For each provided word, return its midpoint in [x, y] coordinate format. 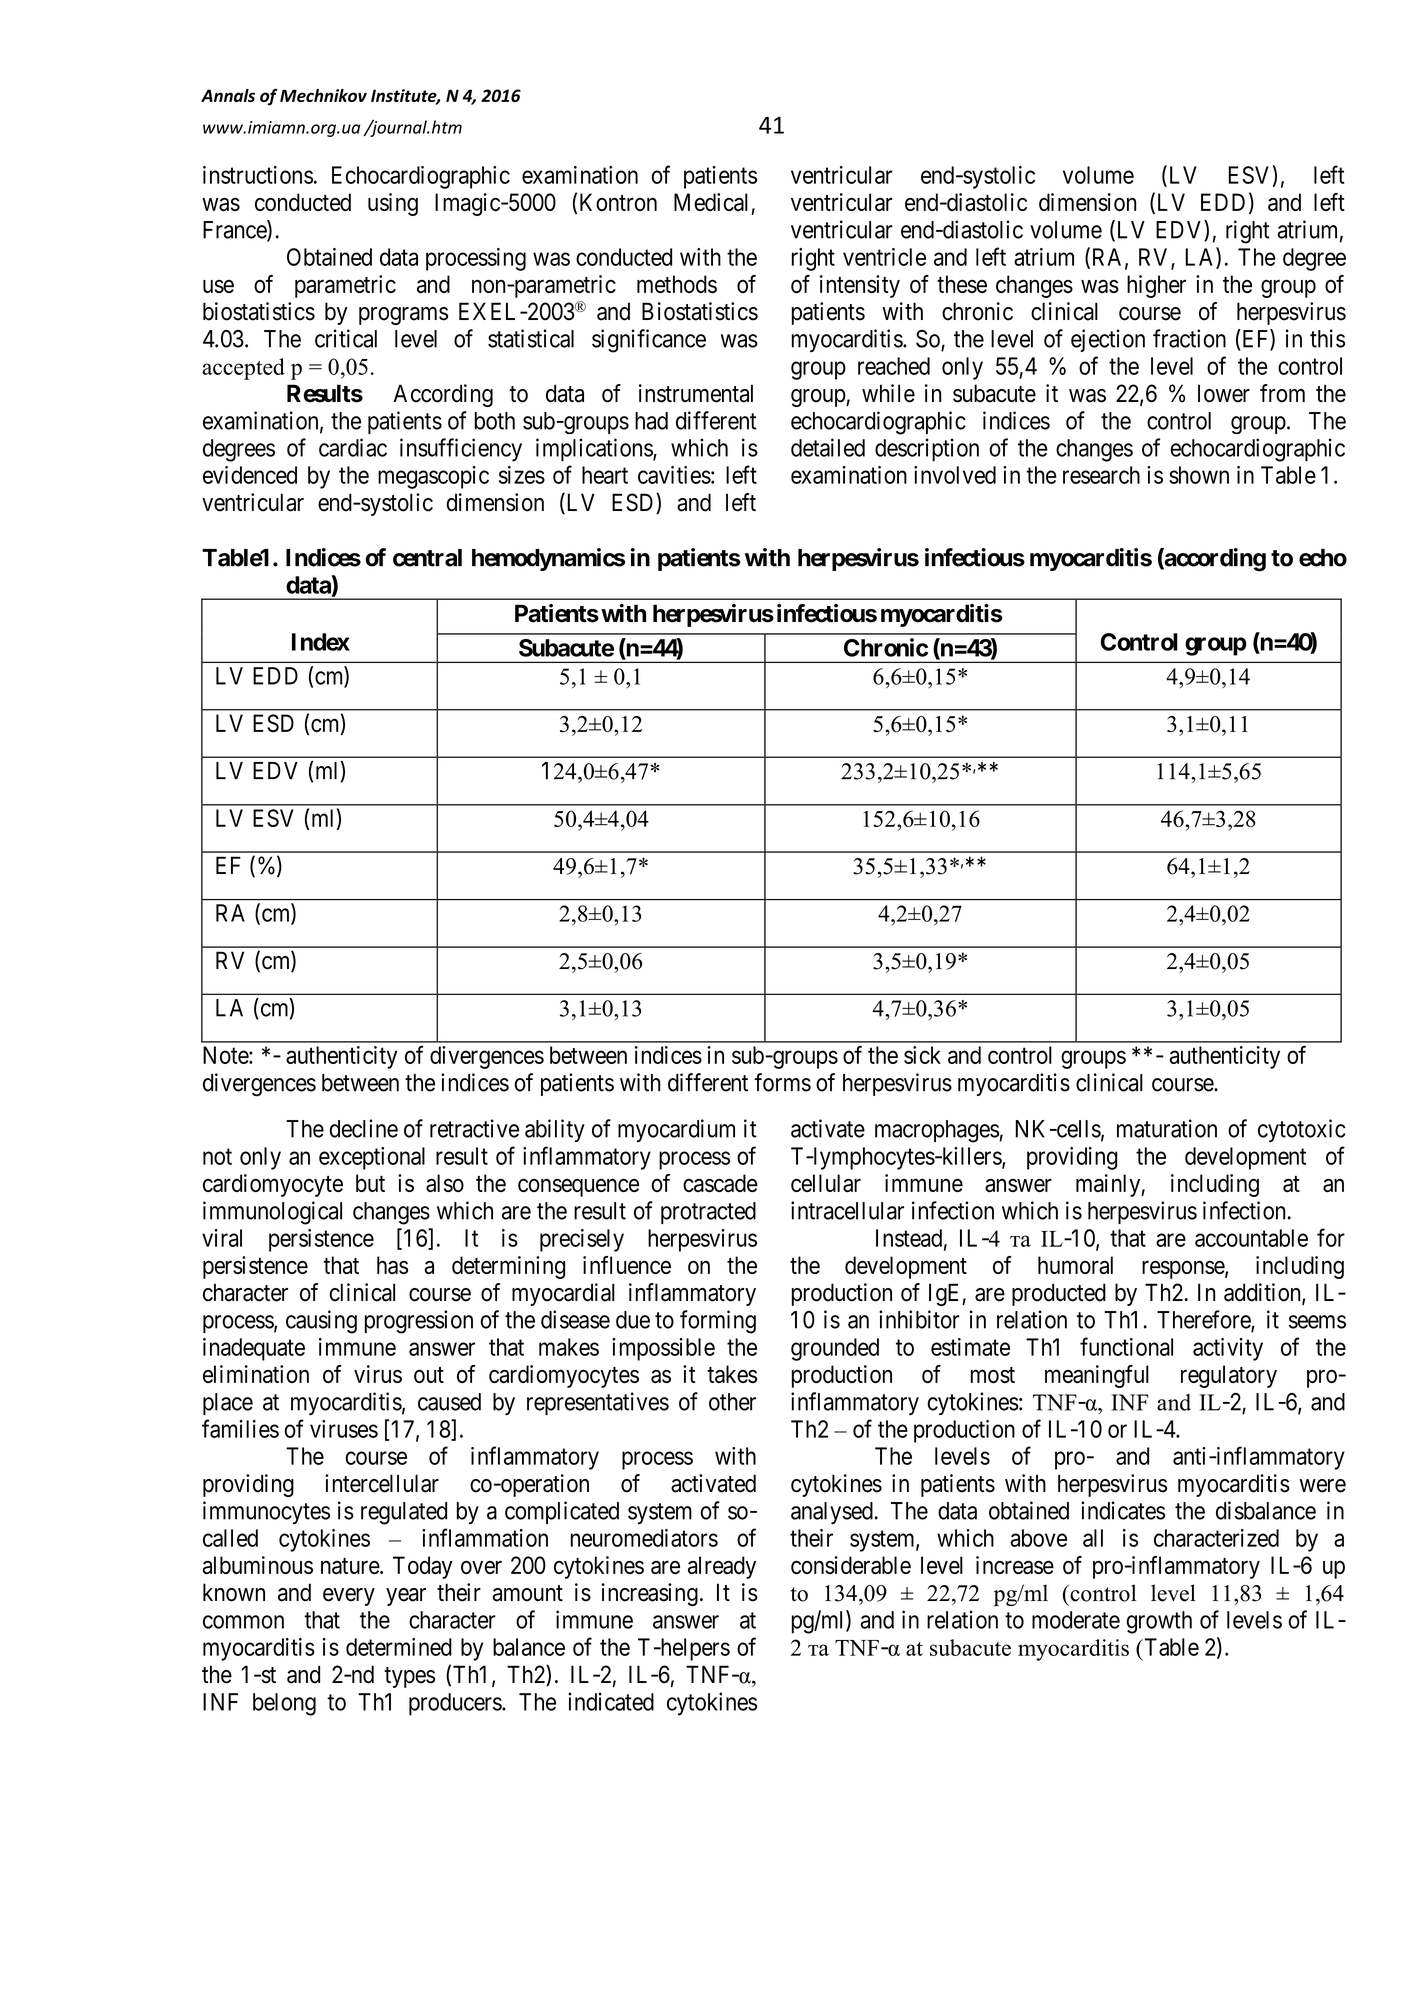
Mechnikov [323, 95]
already [722, 1567]
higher [1156, 286]
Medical [711, 202]
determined [399, 1647]
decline [363, 1128]
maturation [1167, 1128]
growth [1159, 1622]
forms [782, 1082]
